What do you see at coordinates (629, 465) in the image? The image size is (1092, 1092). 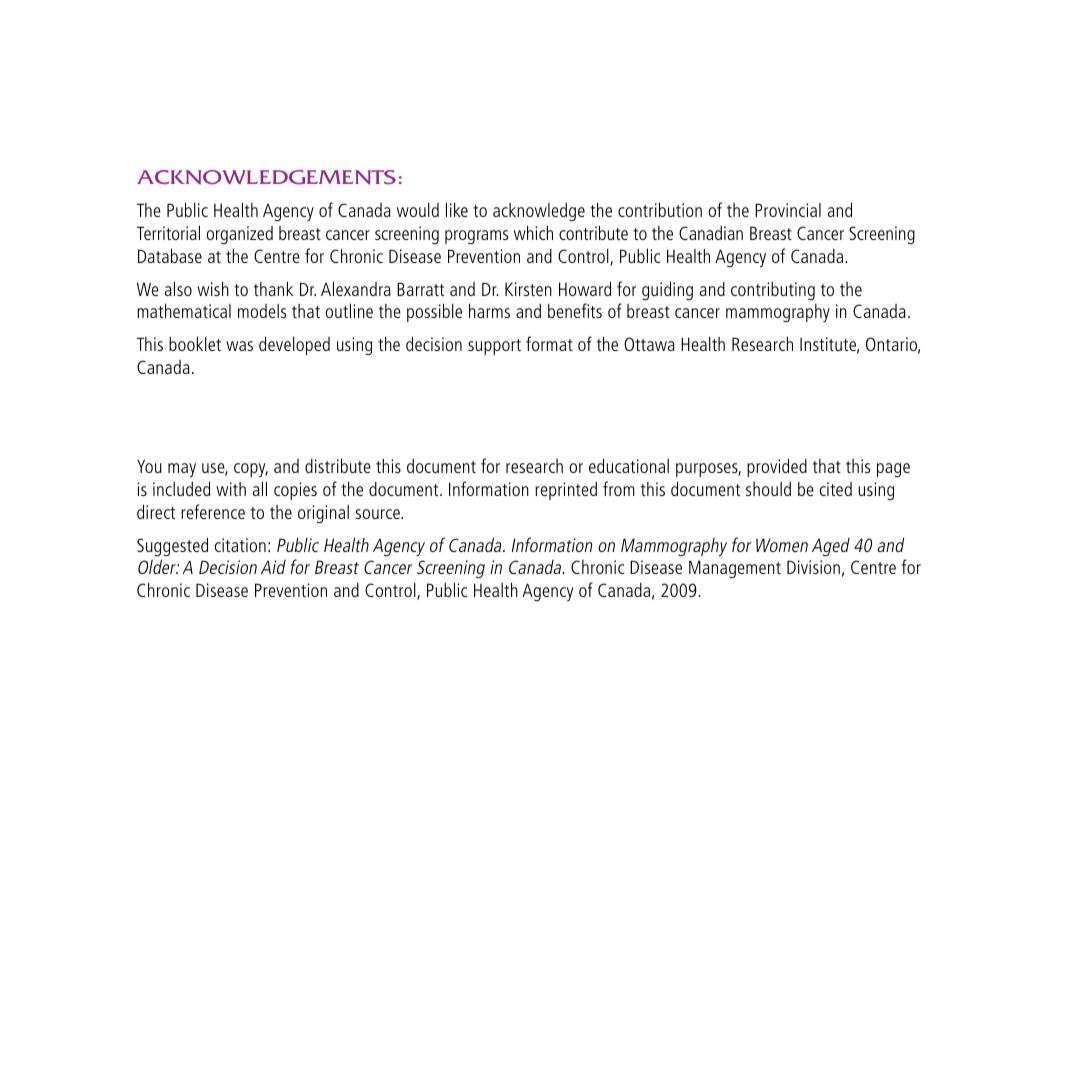 I see `educational` at bounding box center [629, 465].
